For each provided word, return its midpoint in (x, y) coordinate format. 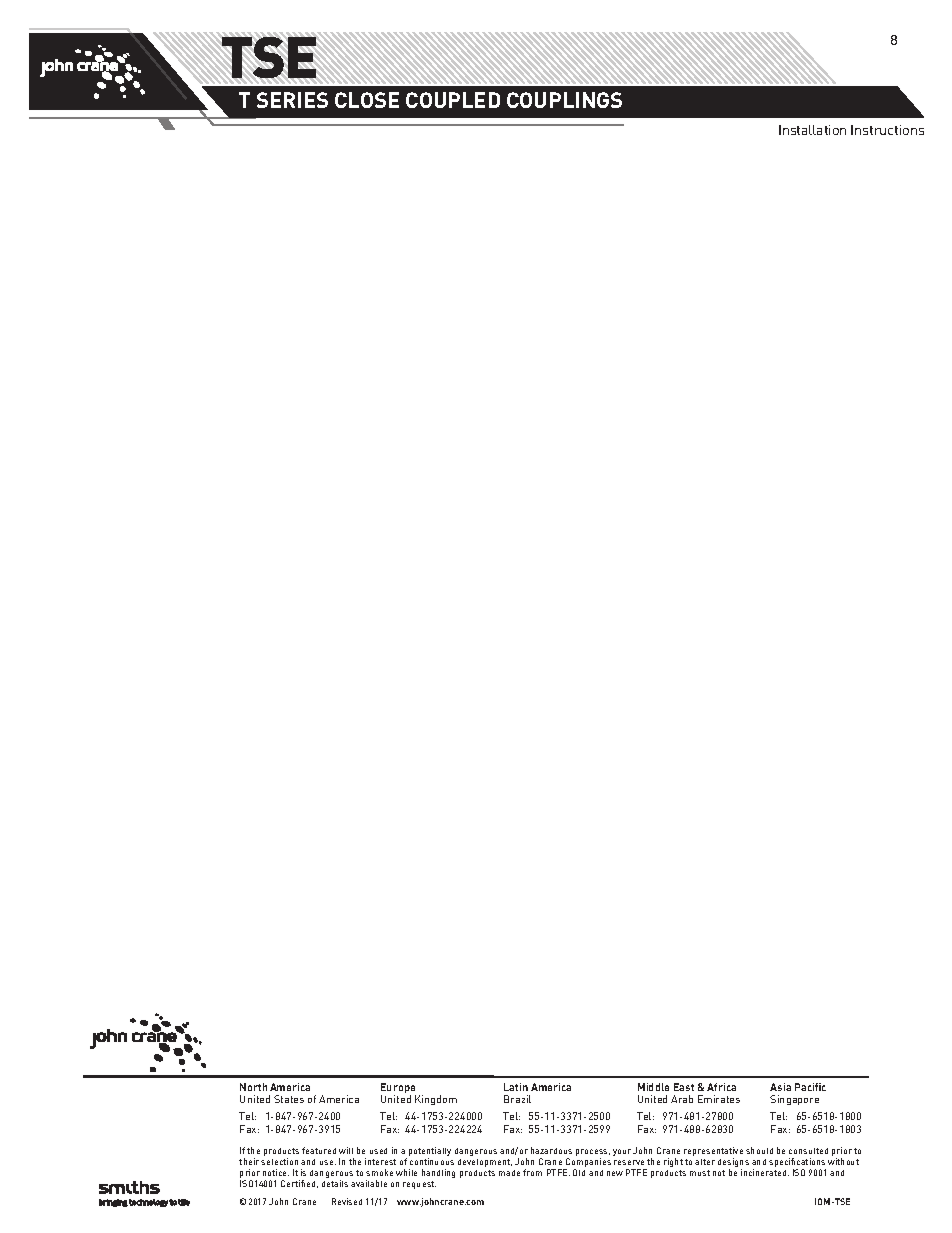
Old (579, 1172)
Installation (812, 130)
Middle (653, 1087)
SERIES (292, 100)
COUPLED (453, 100)
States (289, 1099)
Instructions (887, 130)
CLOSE (367, 100)
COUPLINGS (564, 100)
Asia (780, 1087)
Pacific (810, 1087)
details (335, 1183)
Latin (516, 1087)
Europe (398, 1089)
